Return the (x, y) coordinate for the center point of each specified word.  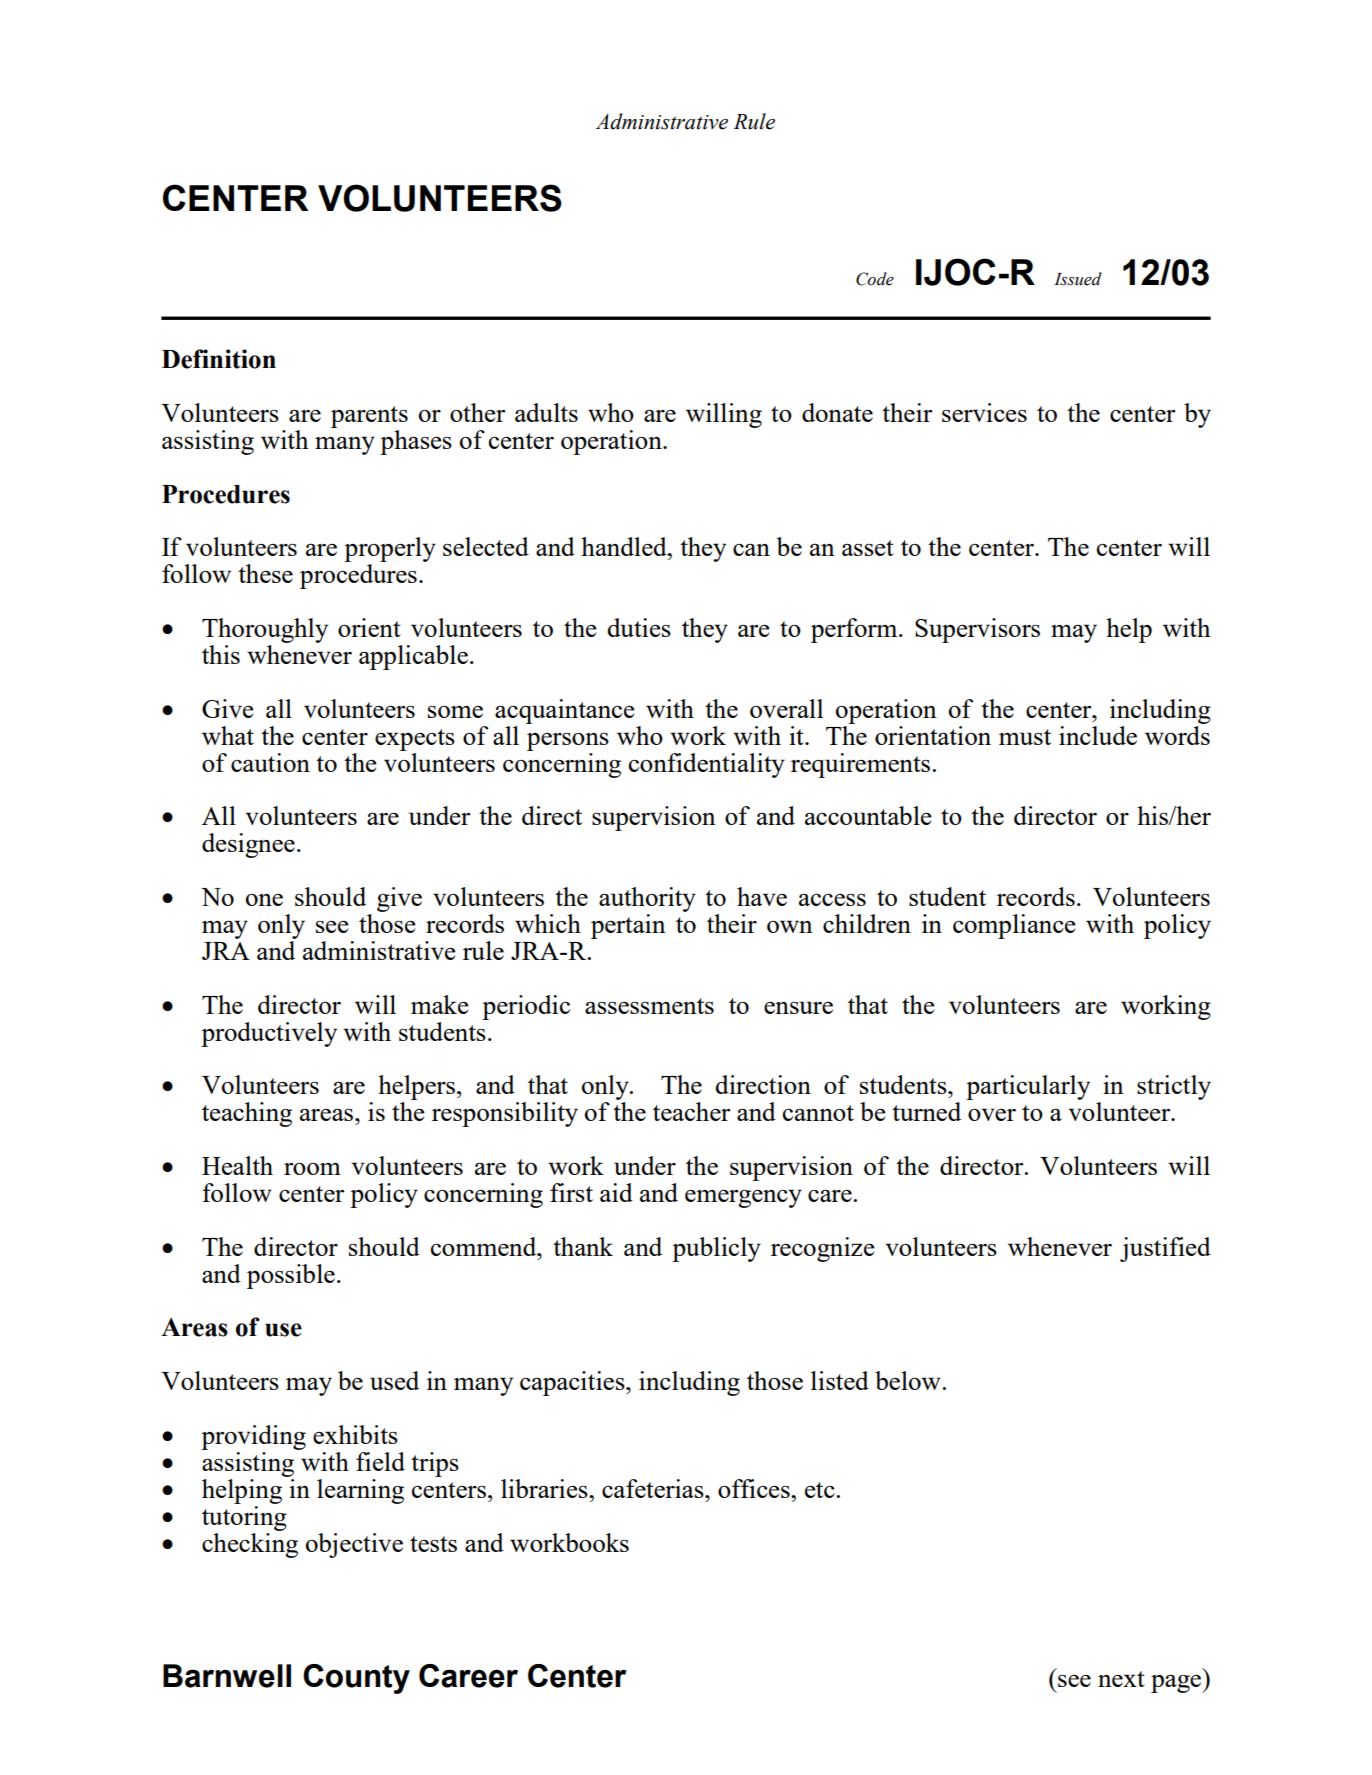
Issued (1078, 279)
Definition (219, 359)
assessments (649, 1006)
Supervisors (977, 630)
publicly (716, 1249)
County (356, 1679)
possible (291, 1276)
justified (1165, 1249)
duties (639, 627)
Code (875, 279)
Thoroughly (265, 630)
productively (269, 1034)
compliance (1014, 926)
